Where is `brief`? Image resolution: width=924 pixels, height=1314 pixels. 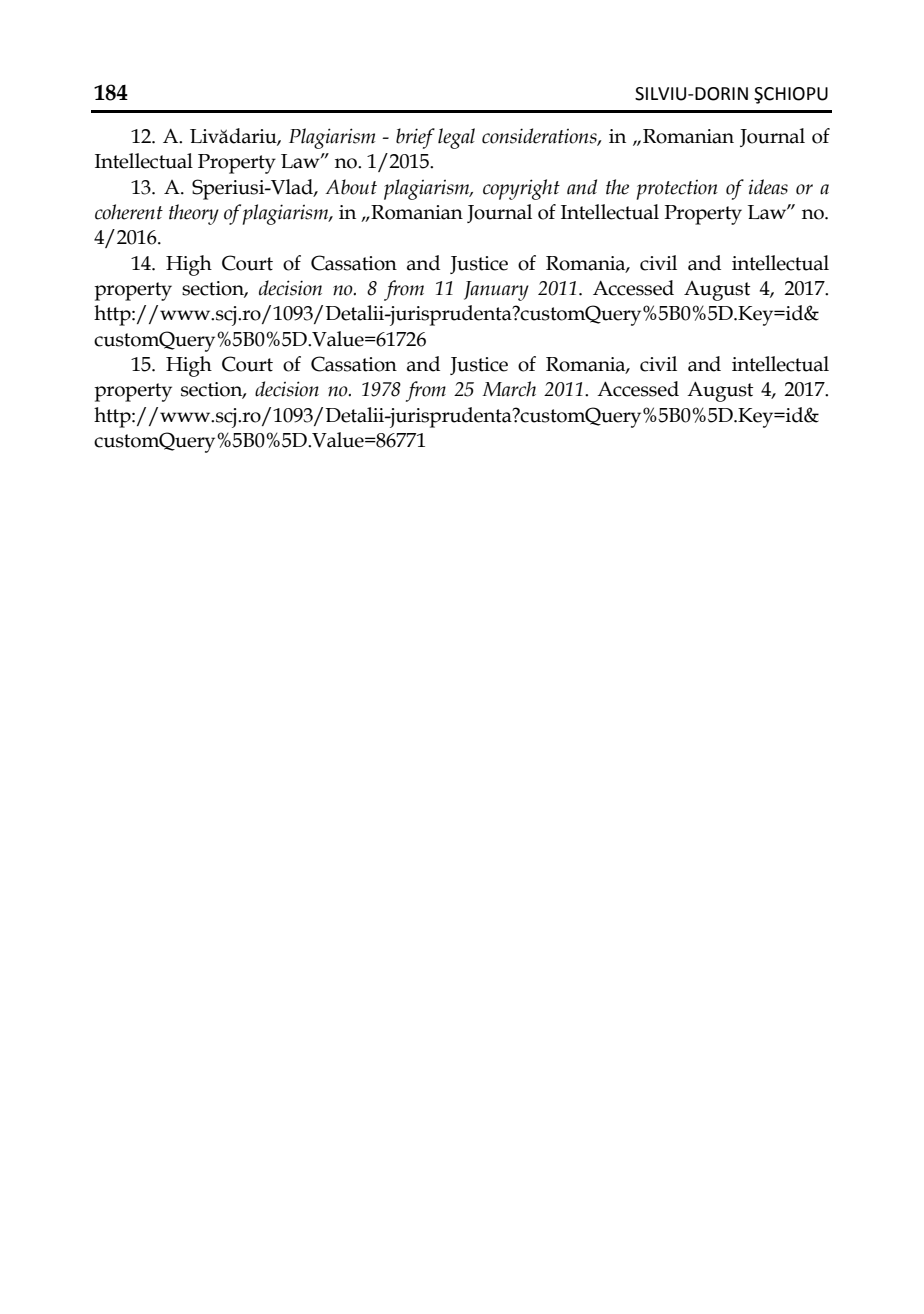 brief is located at coordinates (415, 138).
